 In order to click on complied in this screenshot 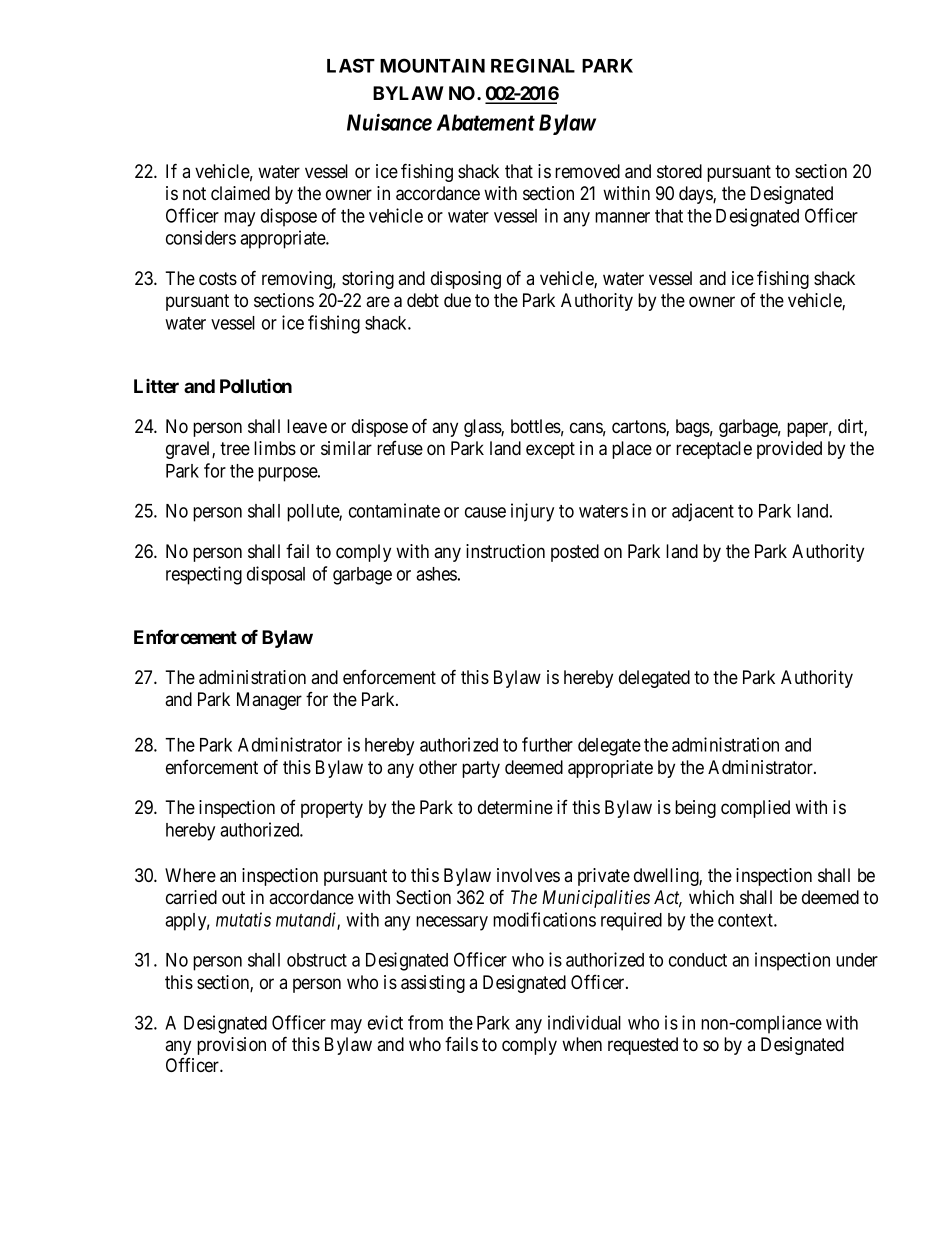, I will do `click(755, 809)`.
